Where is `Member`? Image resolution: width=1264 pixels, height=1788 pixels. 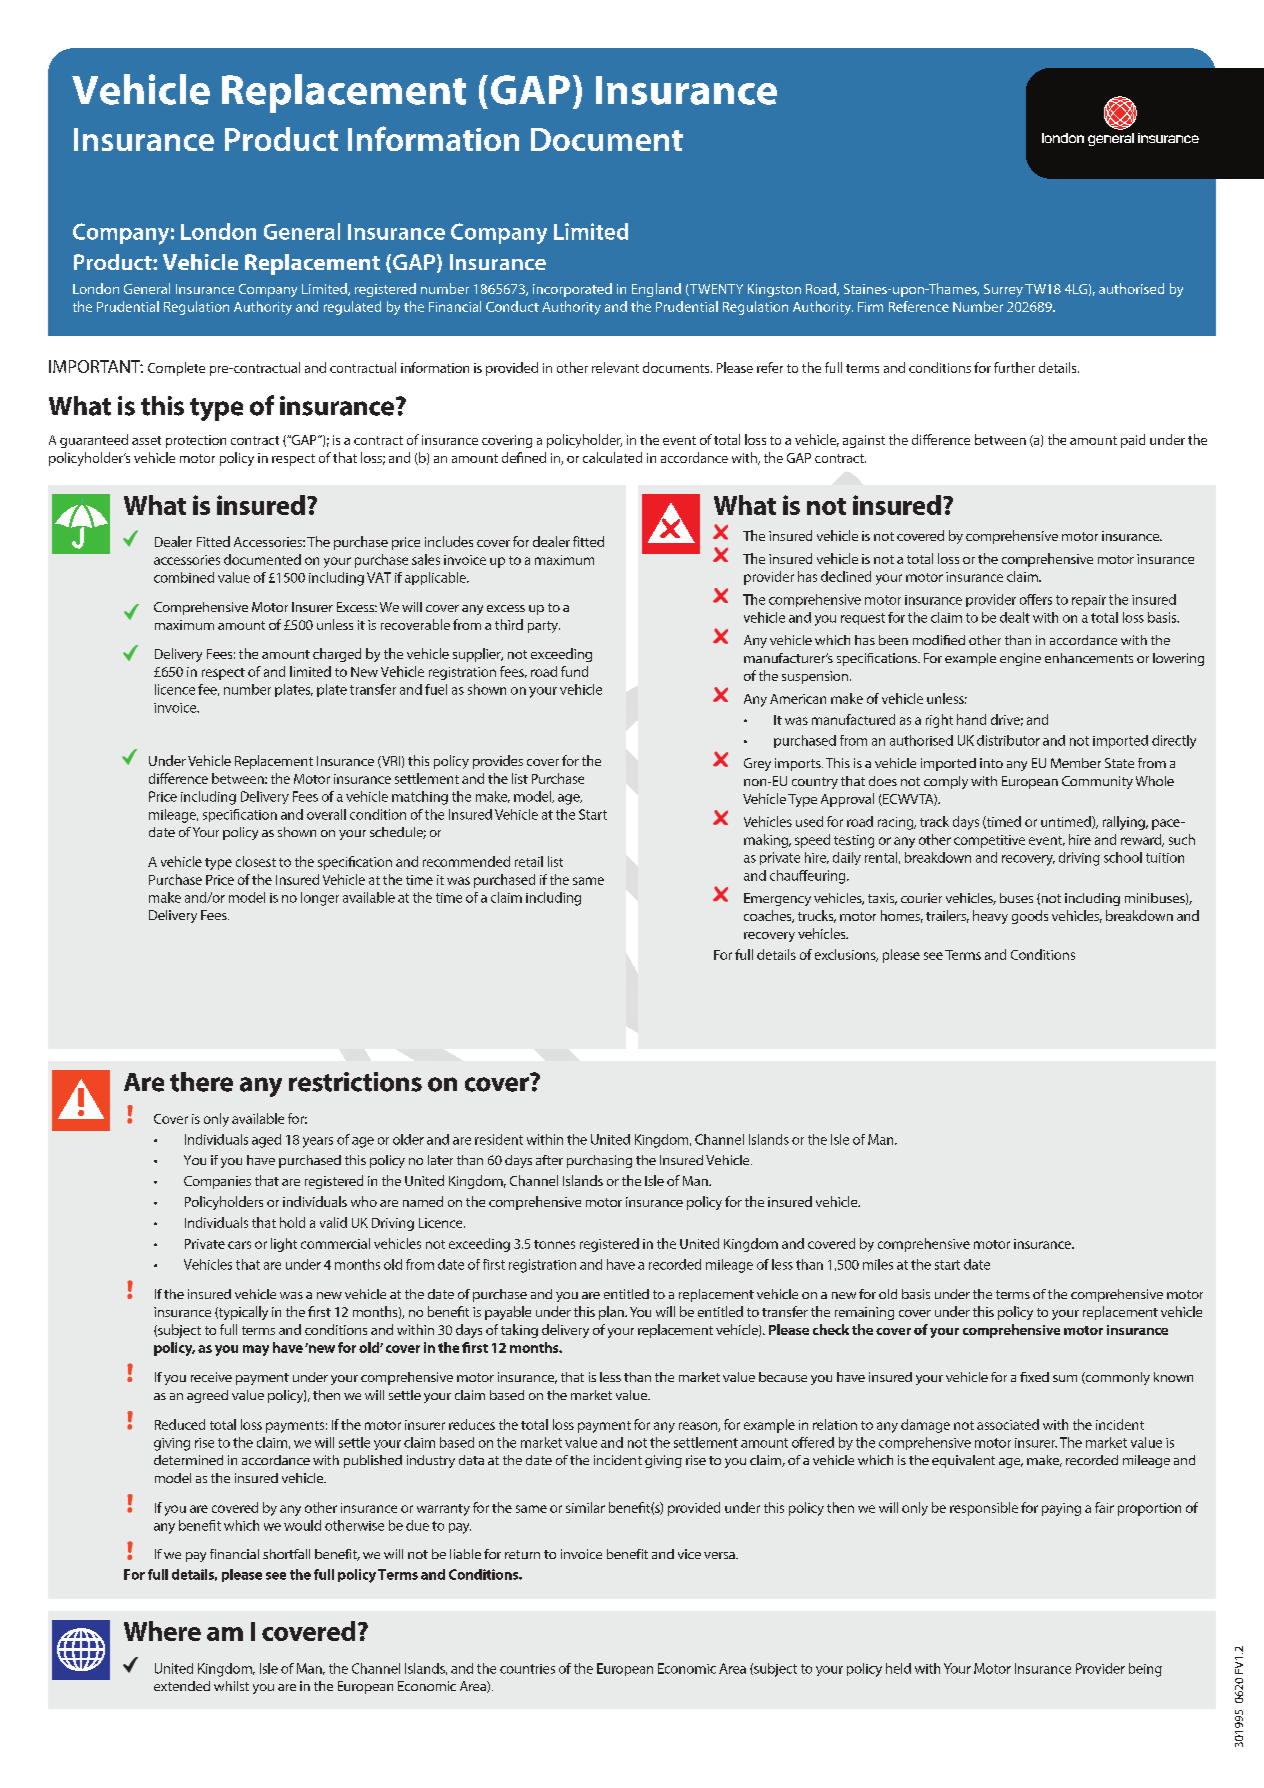
Member is located at coordinates (1076, 763).
